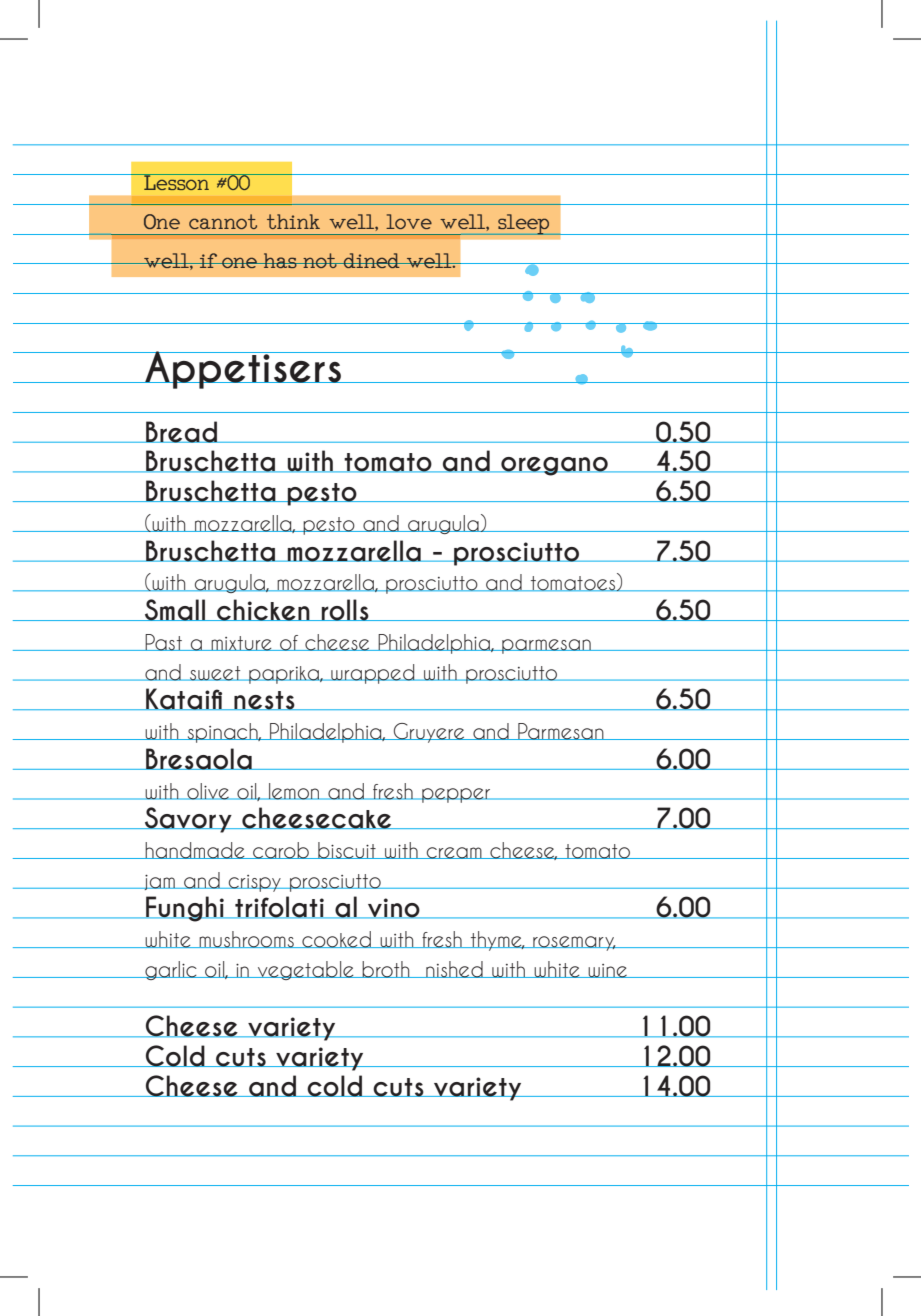 The height and width of the screenshot is (1316, 921). Describe the element at coordinates (409, 221) in the screenshot. I see `love` at that location.
